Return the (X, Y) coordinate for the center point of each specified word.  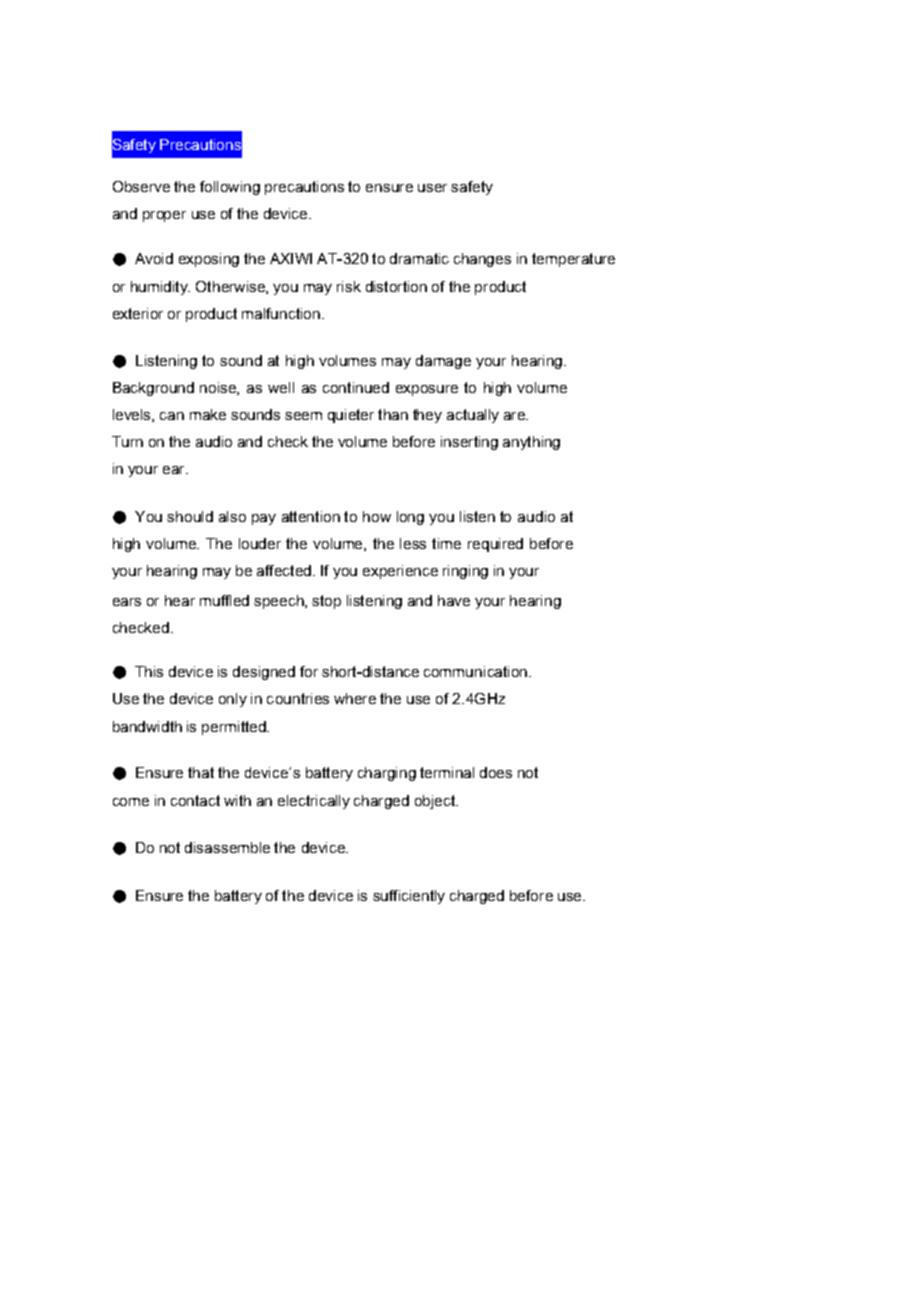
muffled (224, 600)
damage (443, 362)
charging (387, 774)
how (377, 516)
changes (482, 260)
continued (356, 387)
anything (531, 443)
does (496, 772)
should (190, 516)
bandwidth (147, 726)
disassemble (227, 847)
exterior (138, 313)
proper (164, 216)
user (432, 188)
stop (326, 602)
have (454, 600)
